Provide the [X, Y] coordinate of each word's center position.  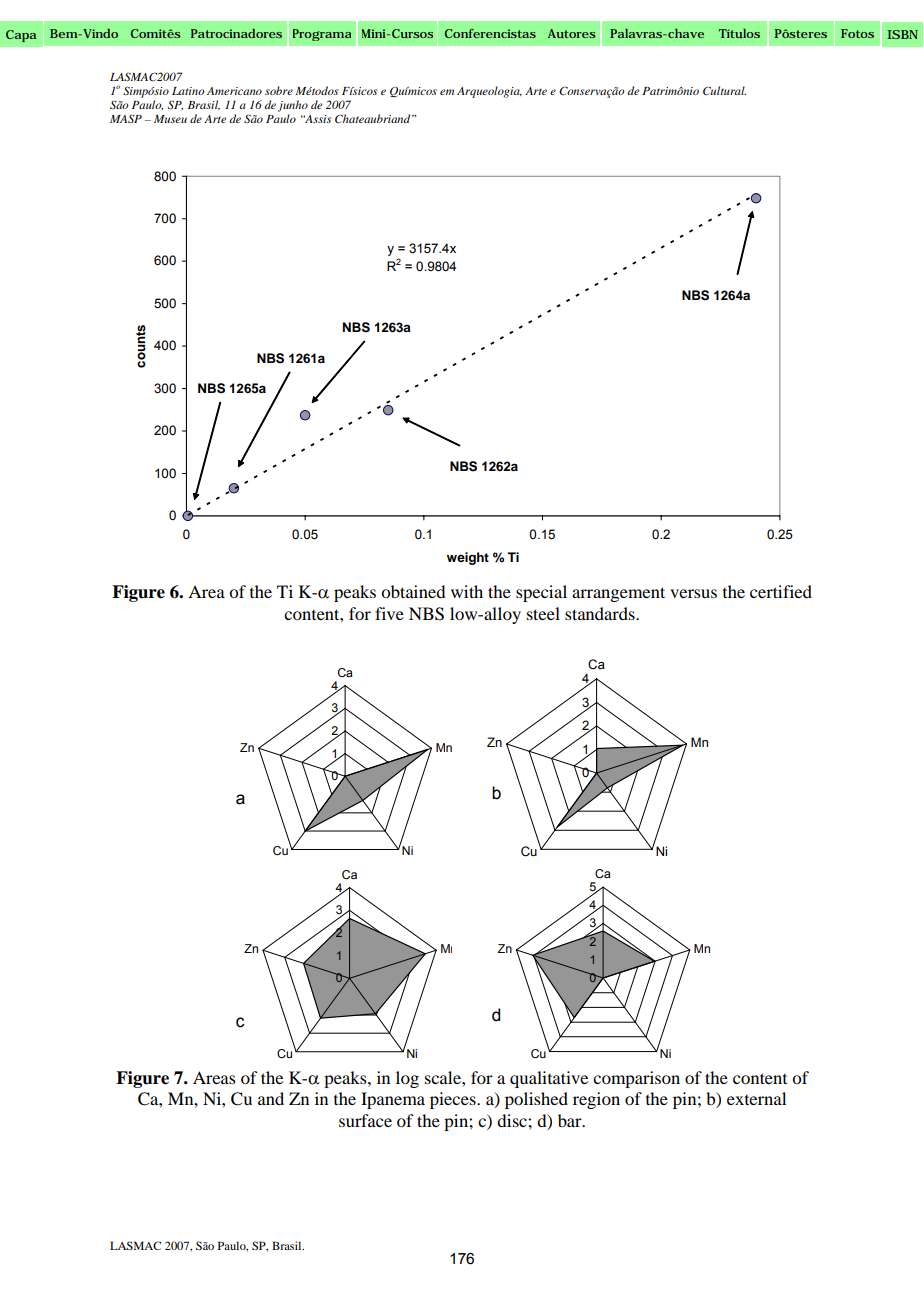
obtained [413, 591]
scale [444, 1077]
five [389, 613]
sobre [279, 90]
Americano [234, 91]
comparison [636, 1079]
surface [365, 1120]
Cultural [724, 91]
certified [781, 591]
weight [468, 558]
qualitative [549, 1079]
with [467, 591]
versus [693, 593]
